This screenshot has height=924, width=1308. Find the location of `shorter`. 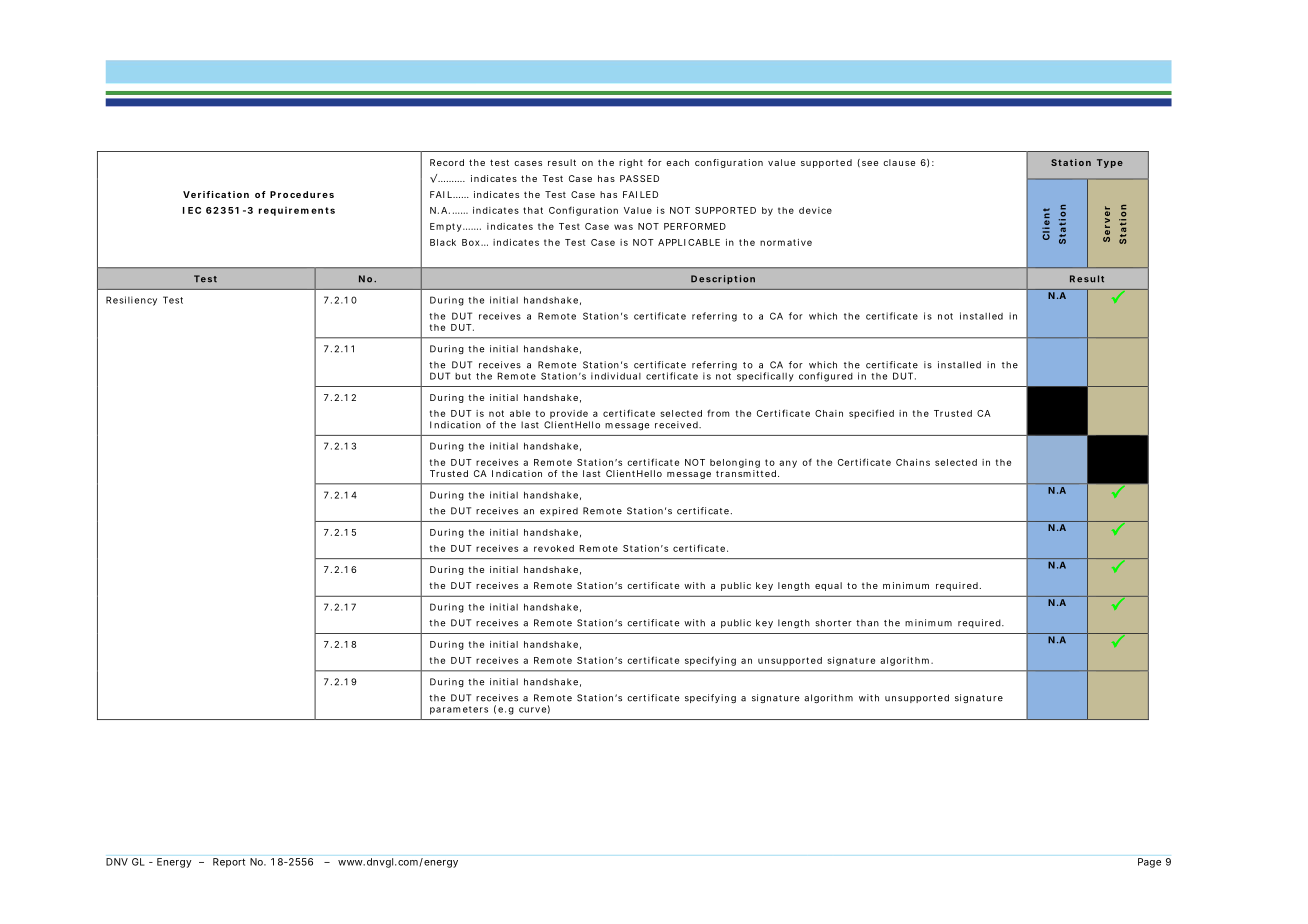

shorter is located at coordinates (833, 623).
